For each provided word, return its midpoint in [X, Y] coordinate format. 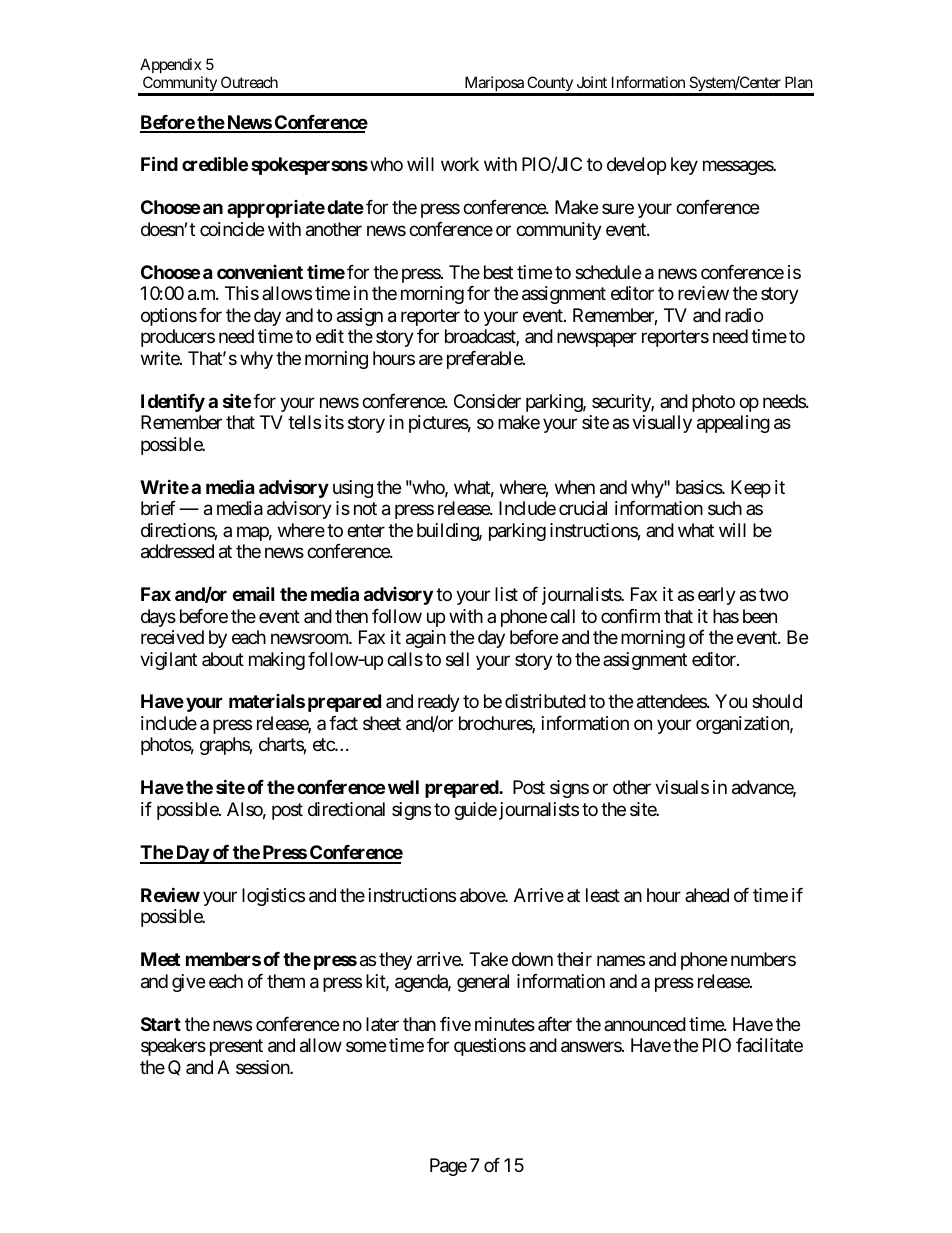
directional [346, 809]
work [460, 164]
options [169, 317]
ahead [707, 895]
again [426, 639]
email [253, 593]
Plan [799, 82]
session [263, 1067]
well [403, 787]
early [717, 596]
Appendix [170, 65]
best [498, 272]
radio [744, 315]
